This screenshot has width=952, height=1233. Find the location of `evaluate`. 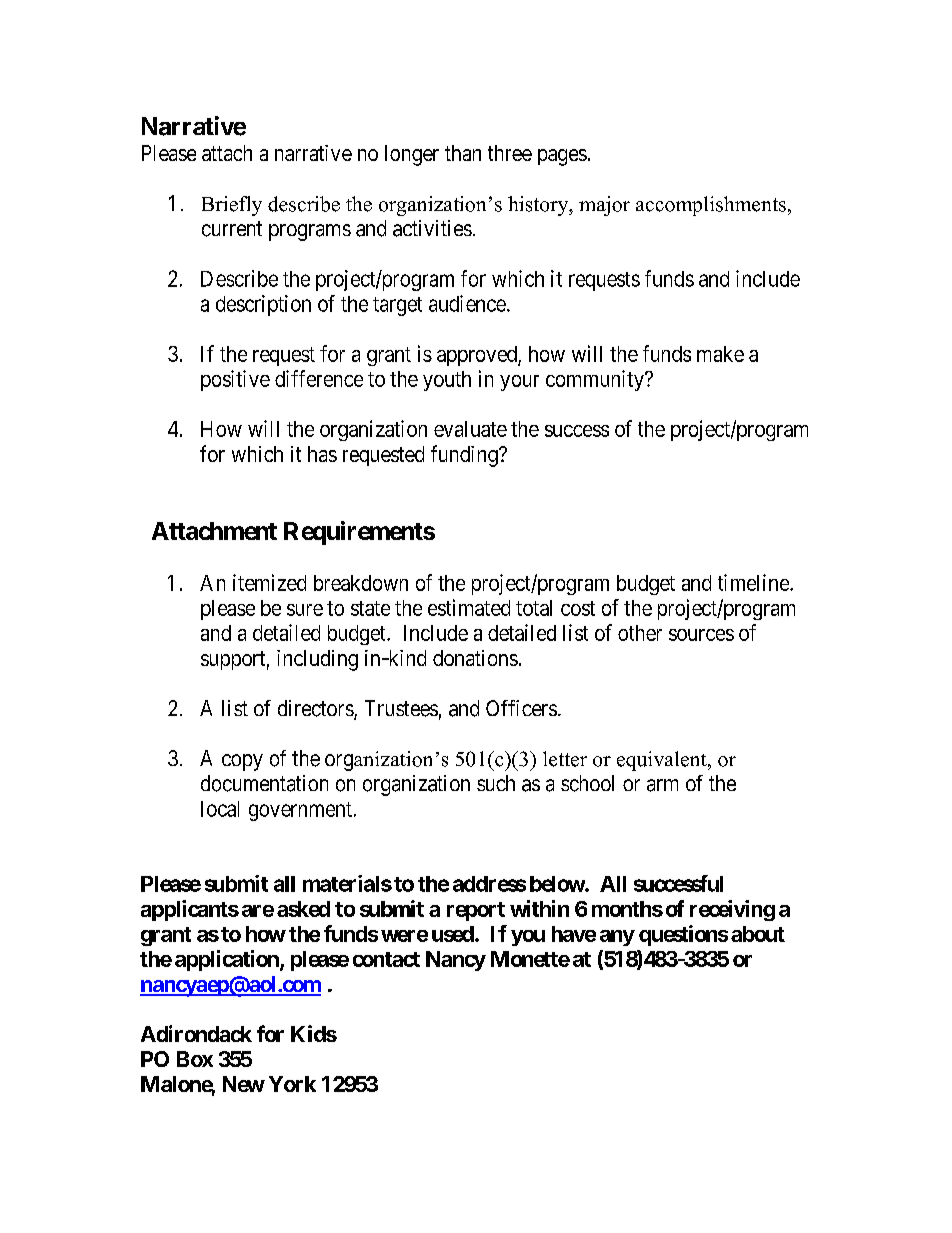

evaluate is located at coordinates (470, 429).
